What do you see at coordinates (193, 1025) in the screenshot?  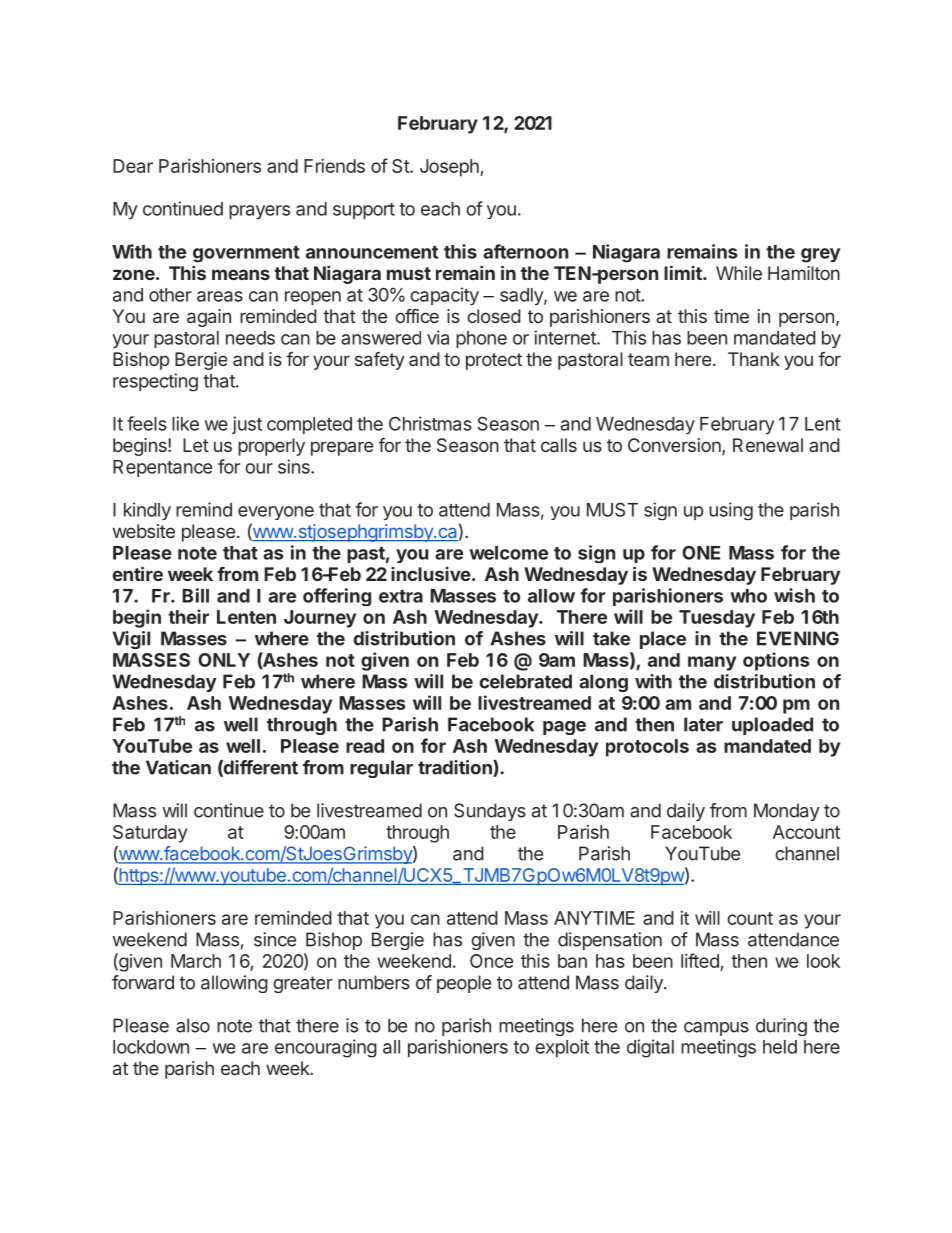 I see `also` at bounding box center [193, 1025].
